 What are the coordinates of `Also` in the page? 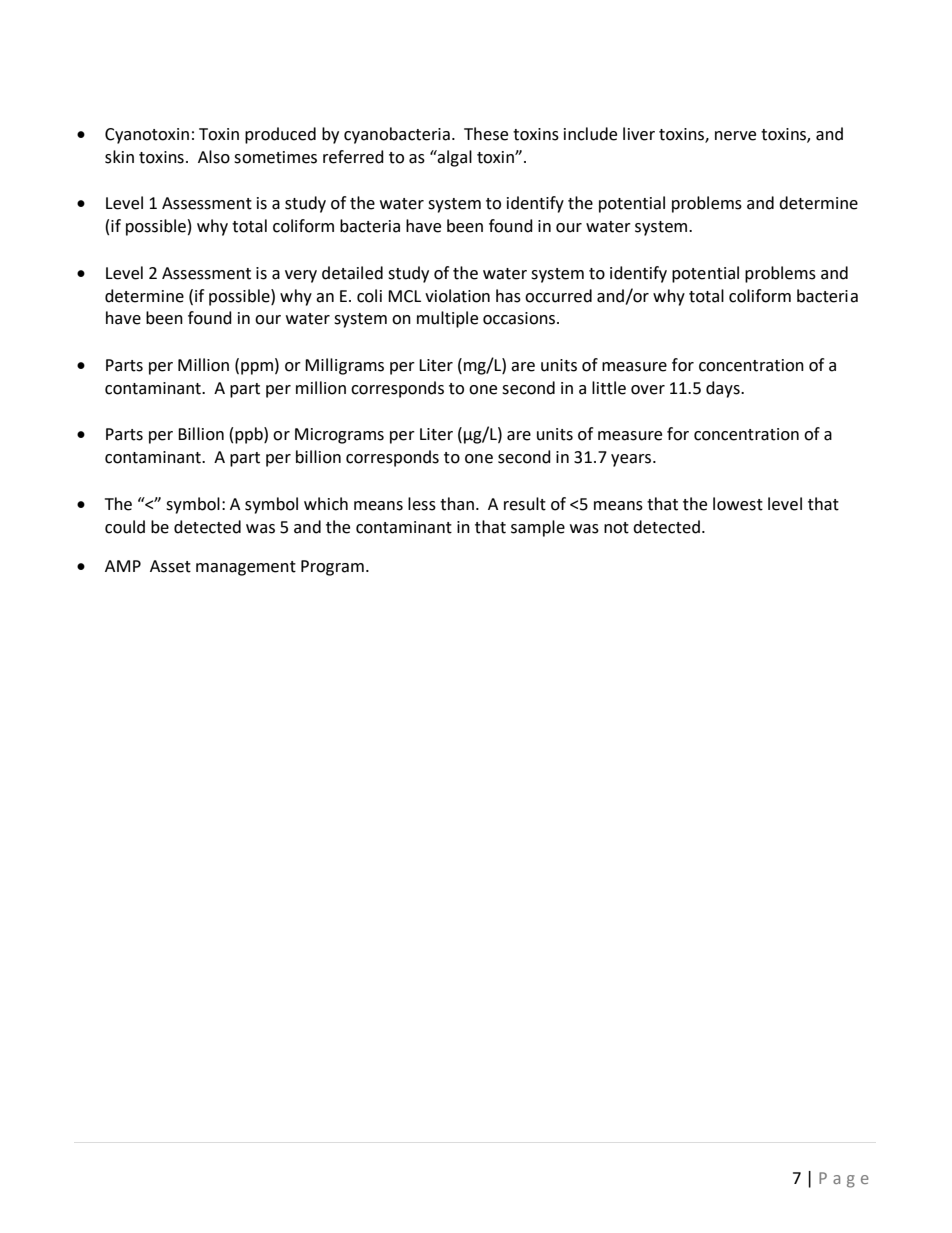 It's located at (214, 157).
